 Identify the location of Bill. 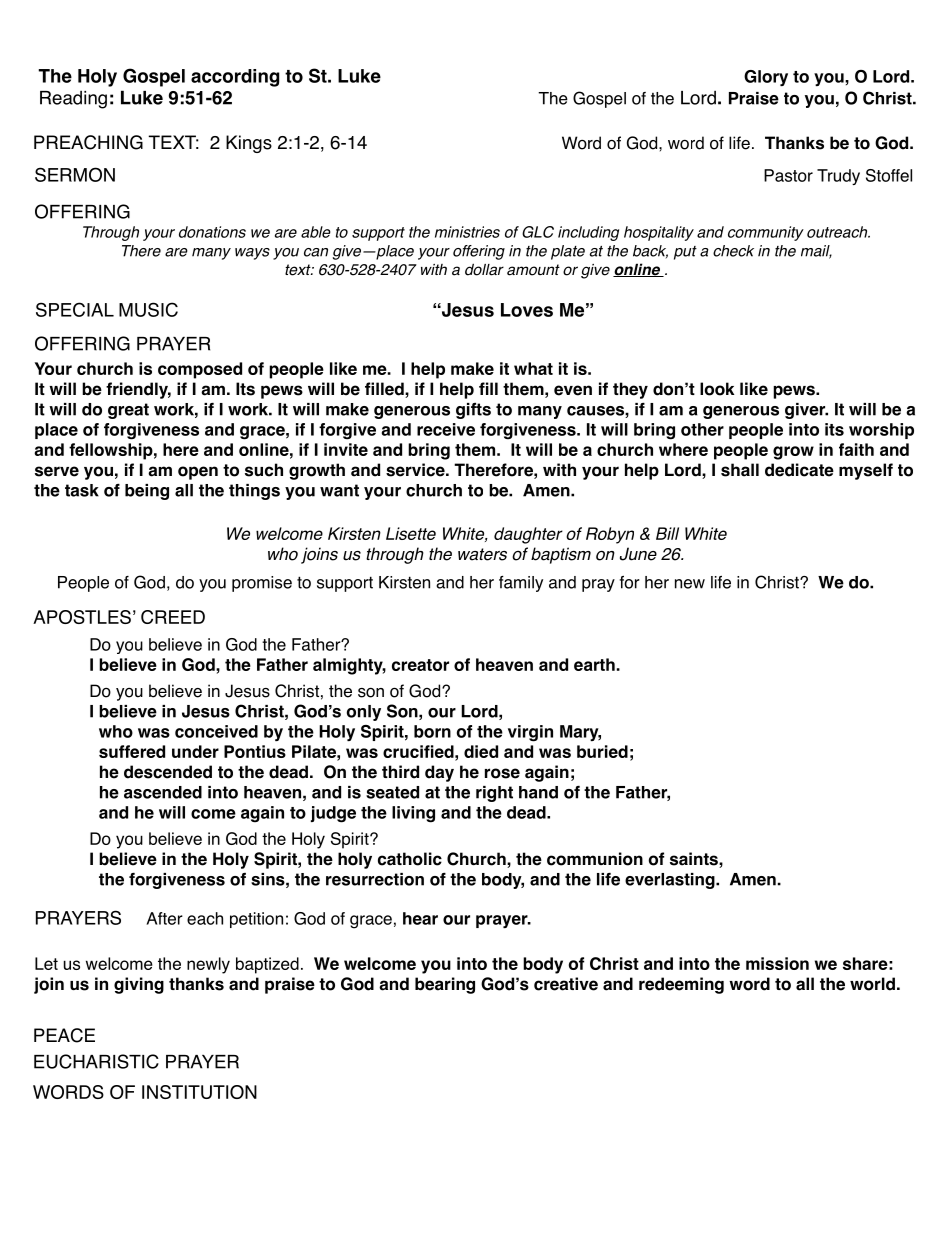
(667, 533).
